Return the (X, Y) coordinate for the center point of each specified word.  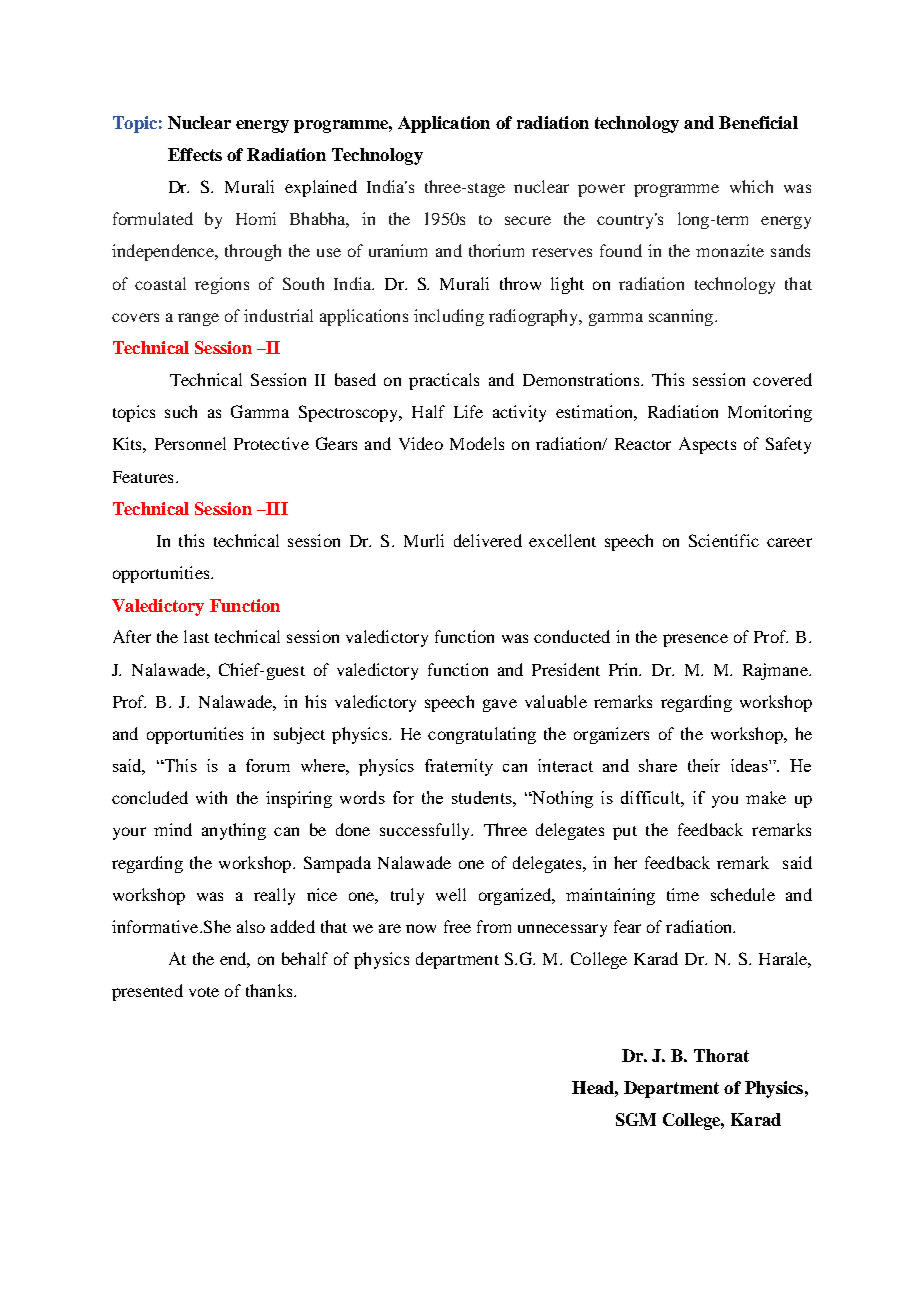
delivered (488, 540)
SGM (636, 1119)
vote (204, 992)
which (751, 186)
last (196, 636)
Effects (195, 154)
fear (627, 926)
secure (528, 220)
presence (695, 640)
